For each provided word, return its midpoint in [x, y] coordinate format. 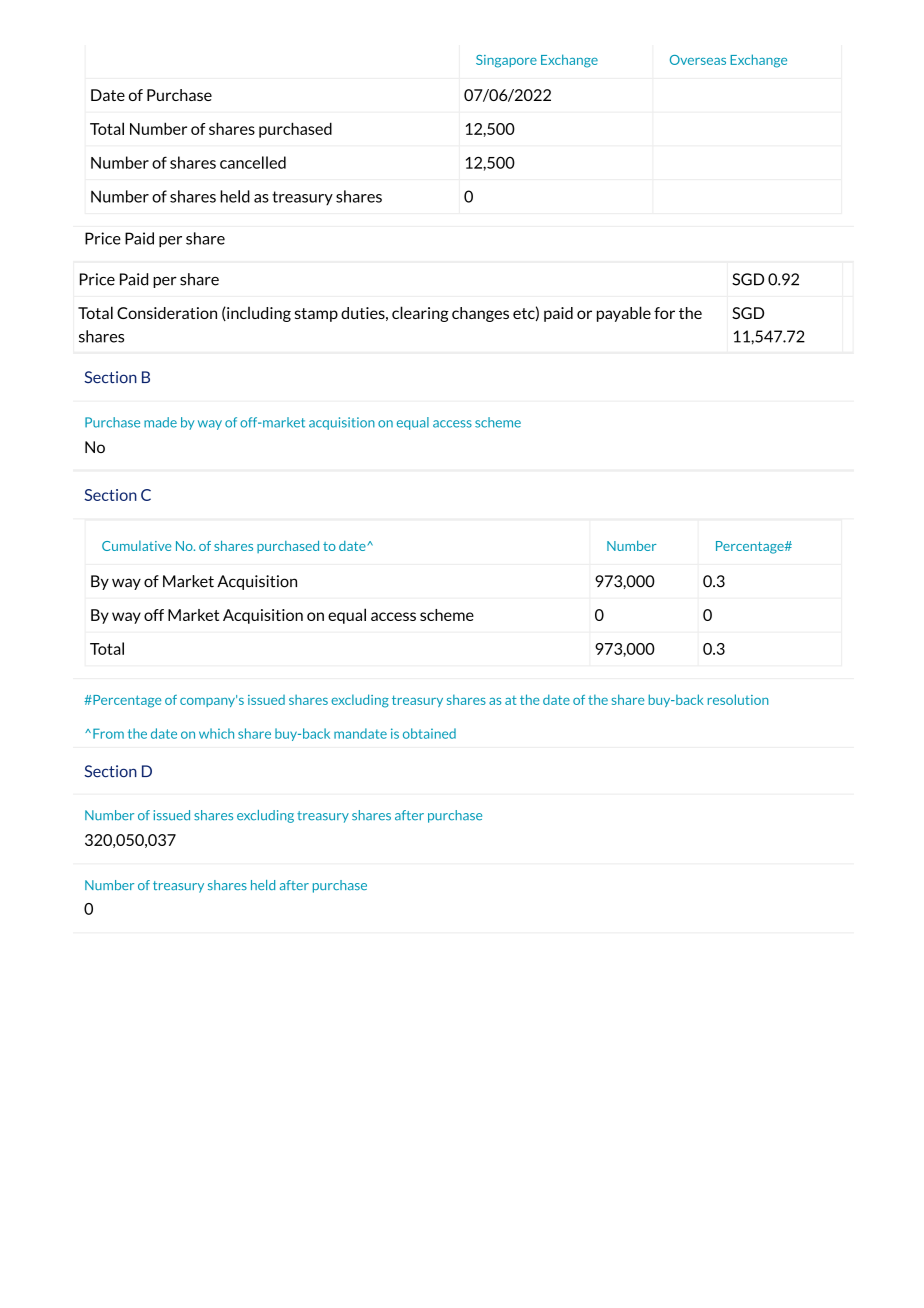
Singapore [506, 61]
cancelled [253, 162]
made [160, 422]
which [216, 733]
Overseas [698, 60]
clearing [420, 314]
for [664, 313]
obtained [429, 733]
